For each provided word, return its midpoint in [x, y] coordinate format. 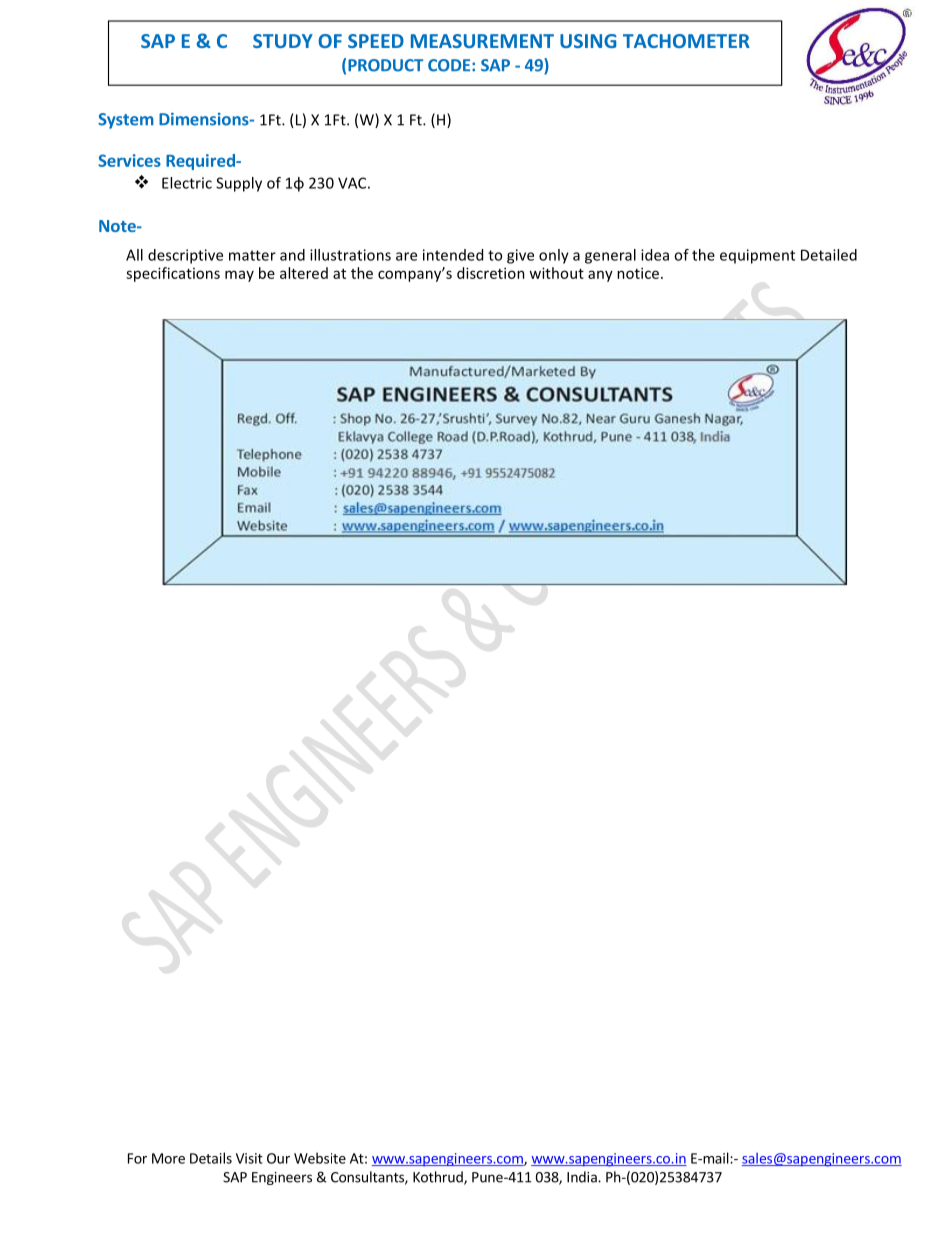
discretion [491, 273]
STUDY [283, 41]
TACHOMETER [686, 41]
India [583, 1177]
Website [320, 1158]
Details [211, 1158]
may [239, 276]
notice [639, 273]
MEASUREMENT [482, 41]
